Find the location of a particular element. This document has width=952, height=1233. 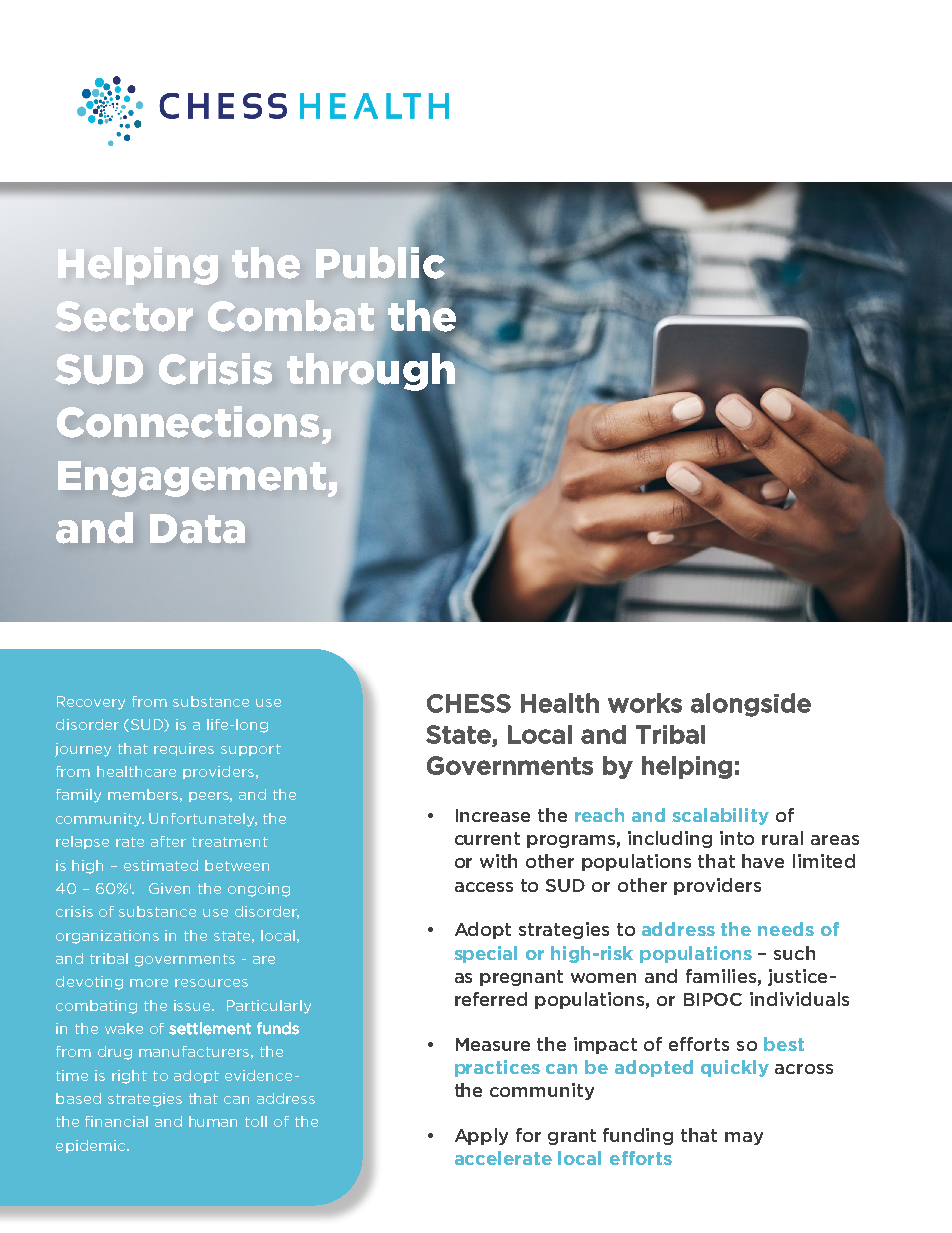

scalability is located at coordinates (720, 816).
